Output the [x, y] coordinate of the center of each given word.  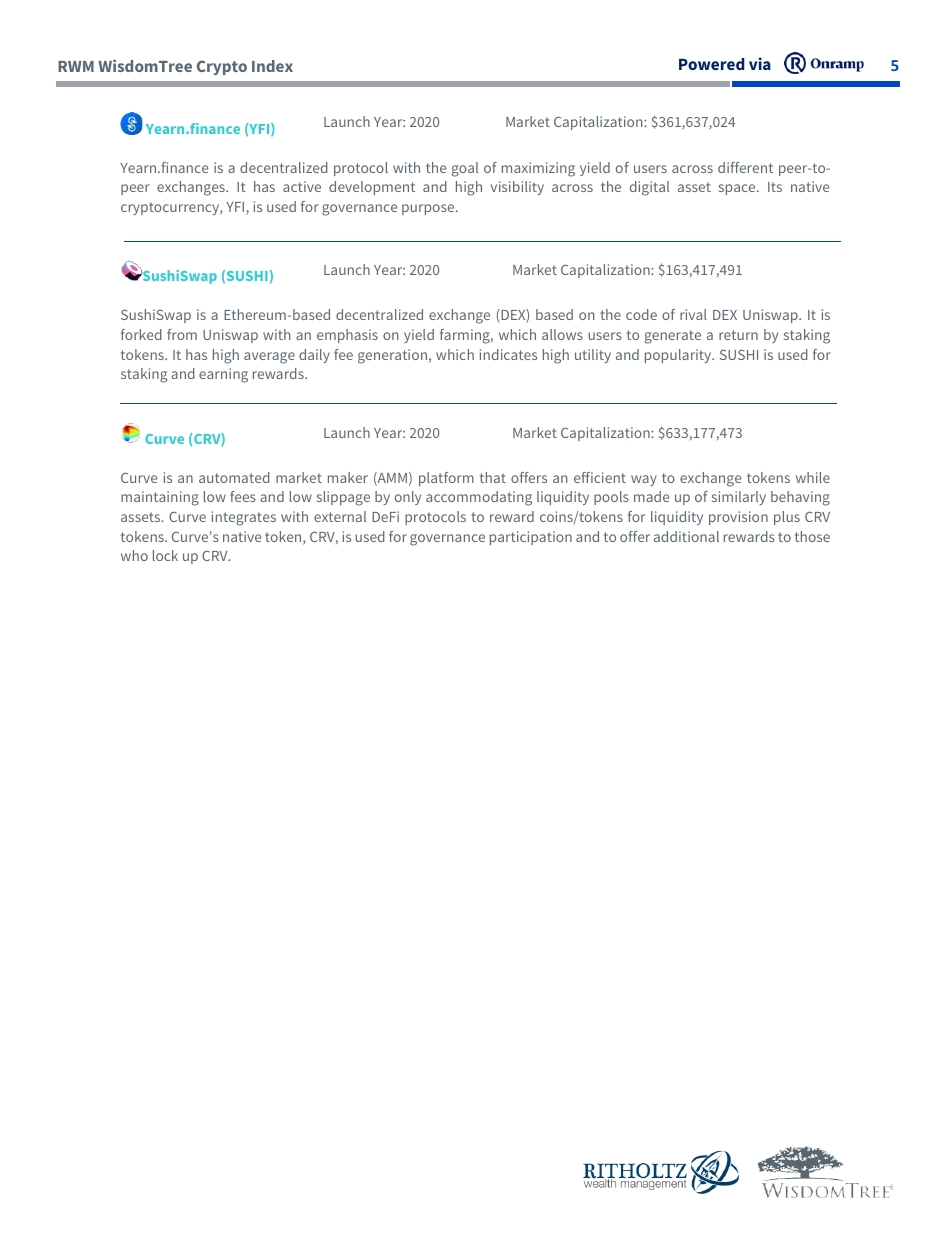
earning [223, 375]
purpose [429, 209]
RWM [76, 66]
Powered [712, 64]
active [302, 186]
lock [165, 555]
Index [272, 66]
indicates [508, 354]
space [738, 189]
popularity [679, 356]
